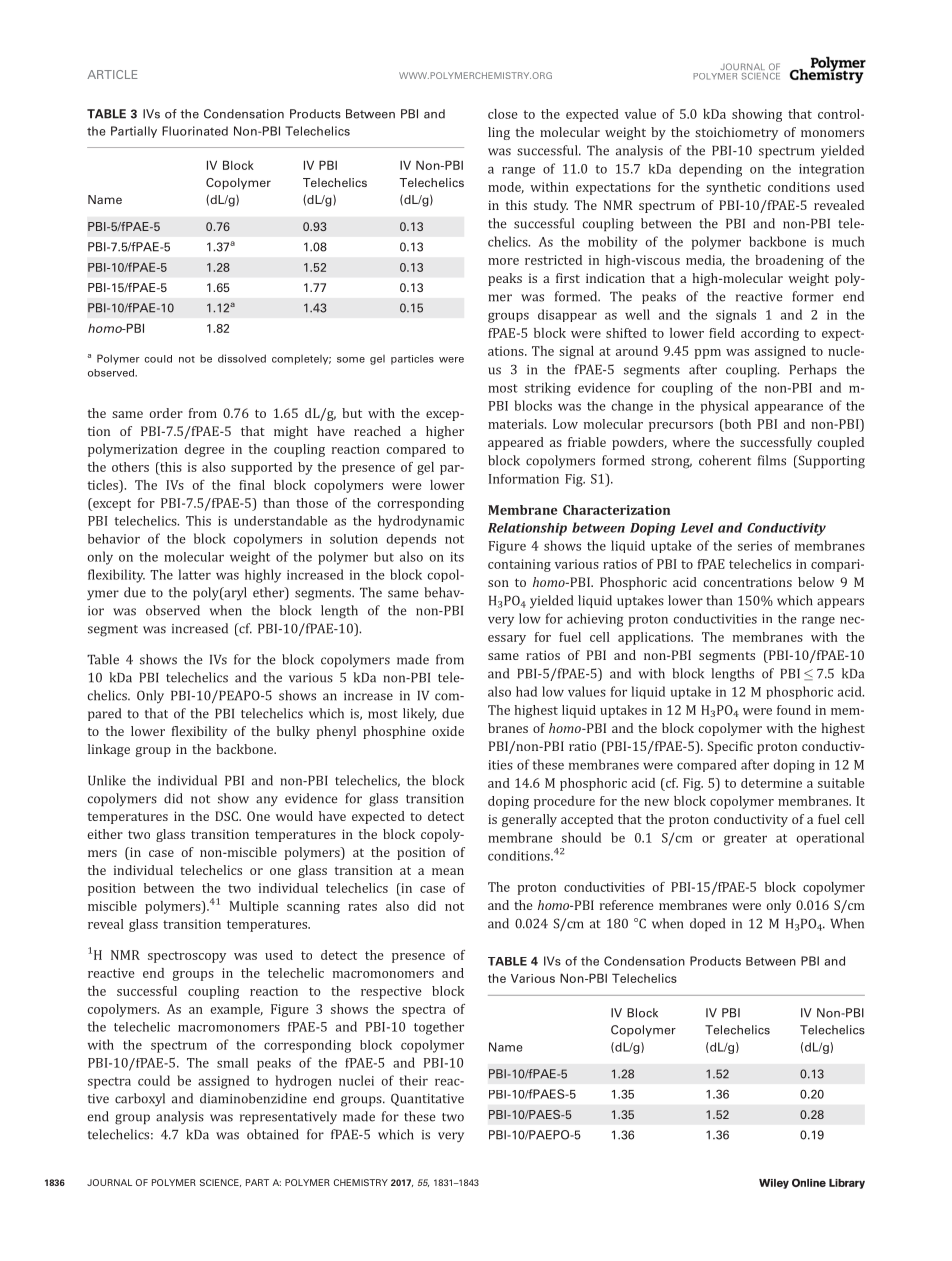  I want to click on DSC, so click(227, 816).
